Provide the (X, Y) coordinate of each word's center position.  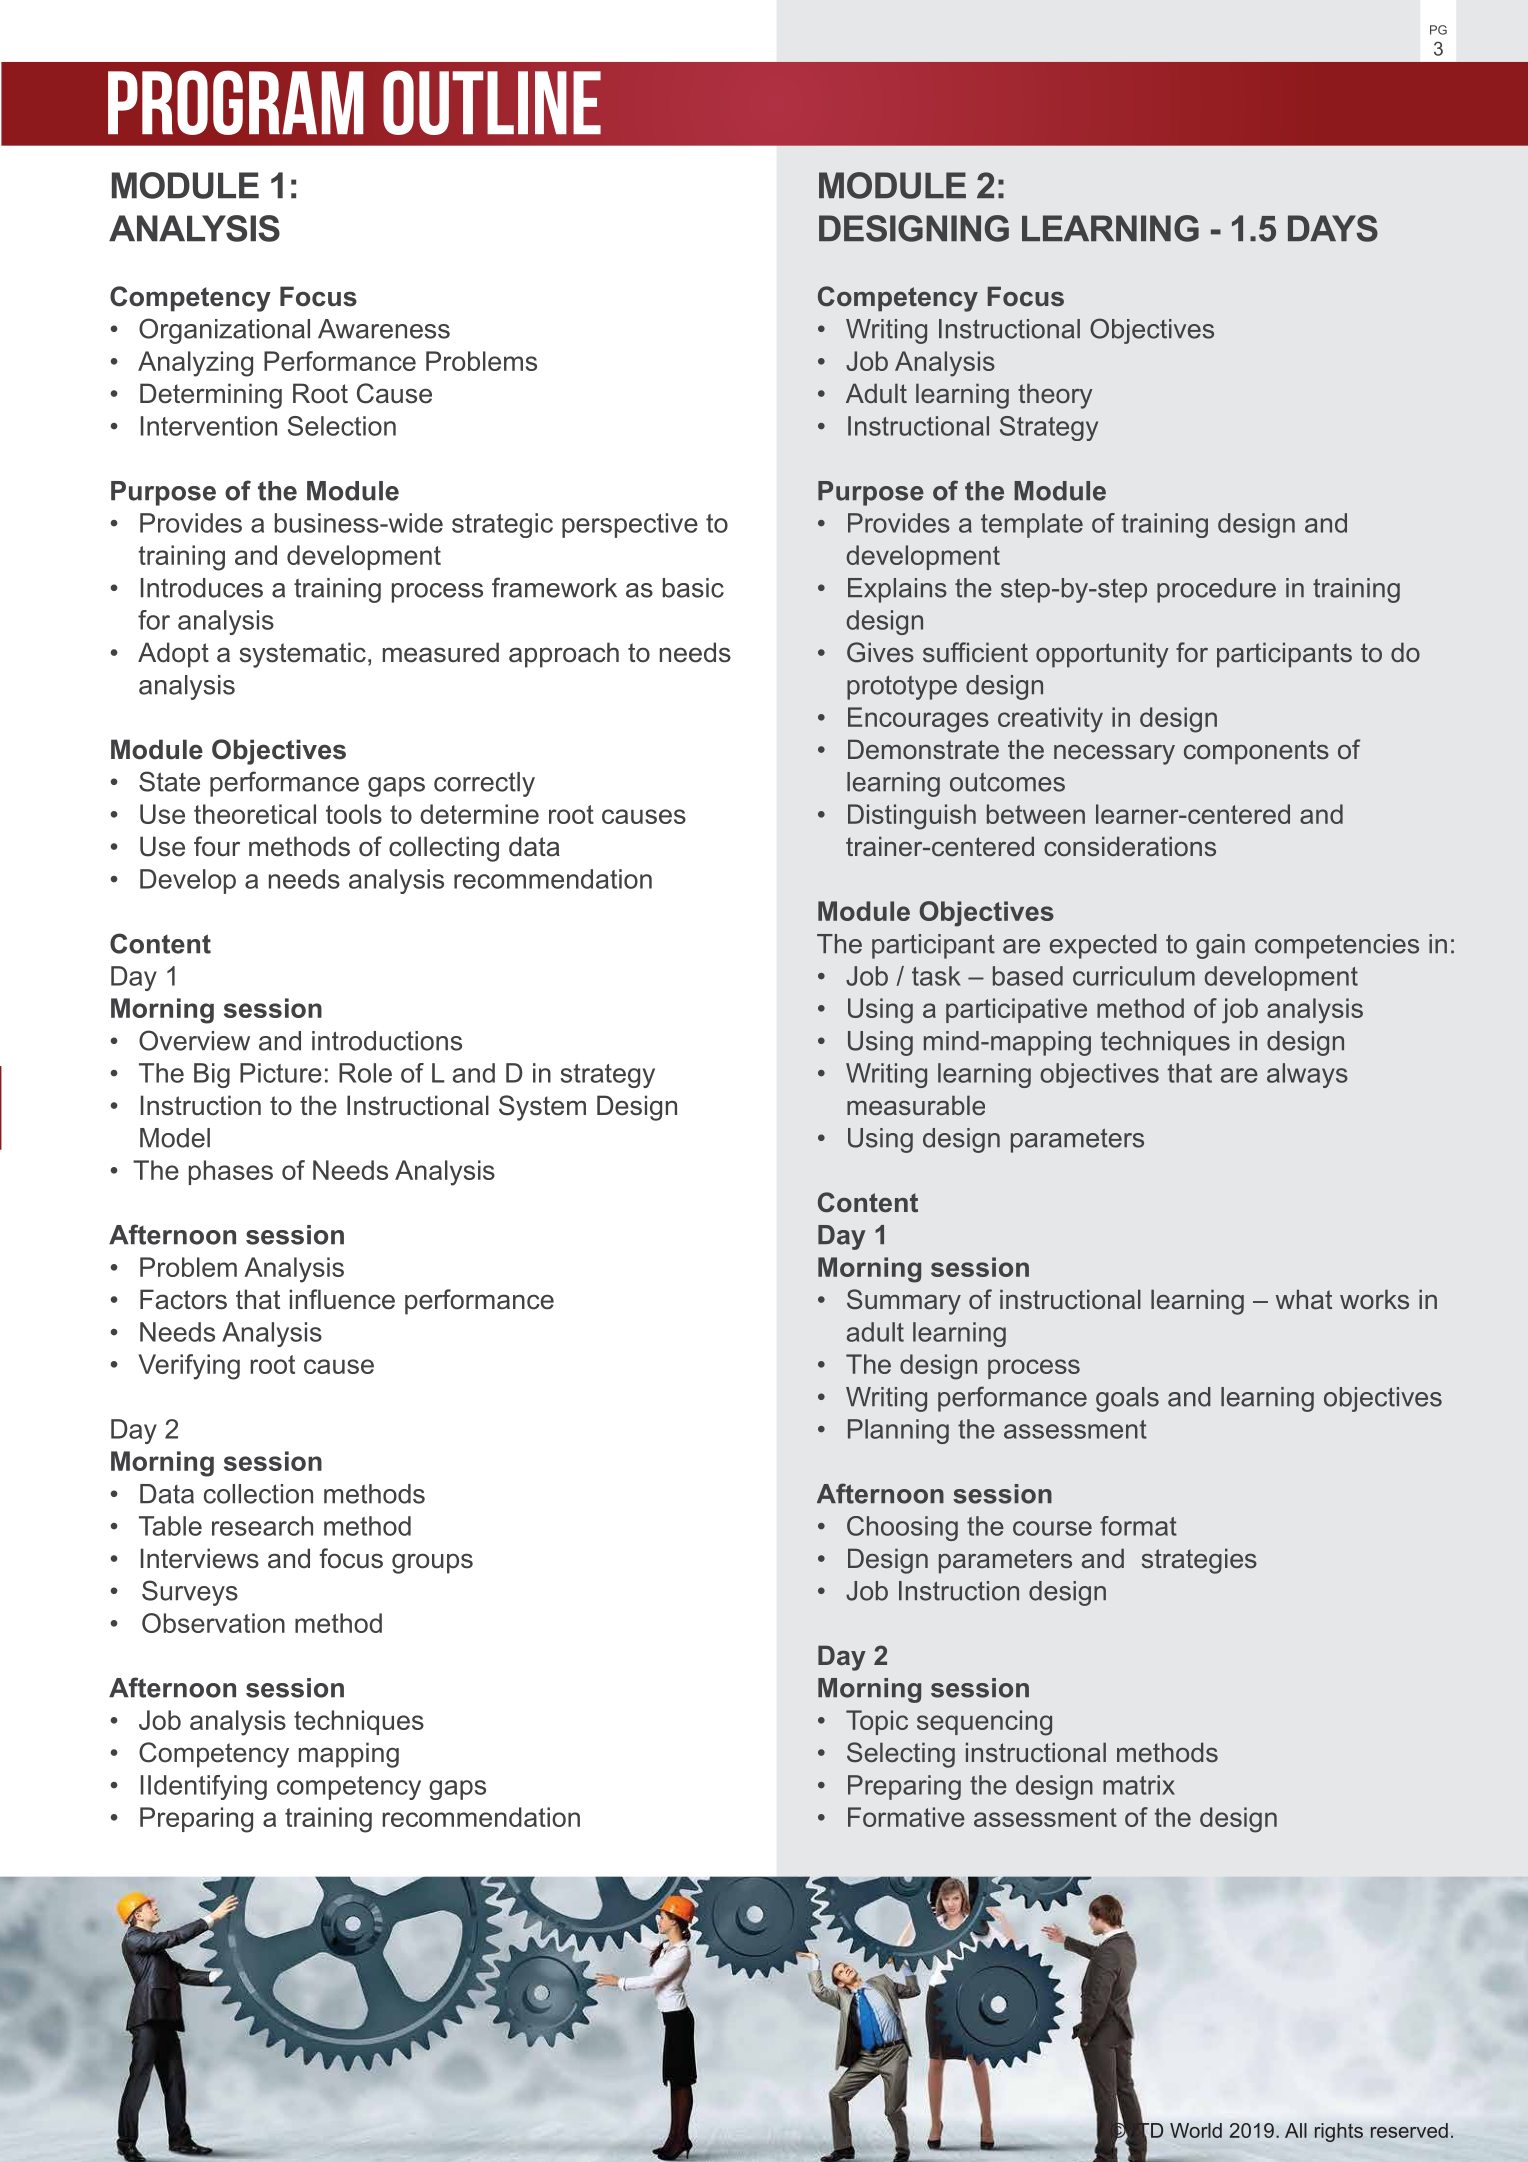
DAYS (1333, 228)
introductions (387, 1041)
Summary (904, 1302)
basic (693, 588)
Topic (877, 1722)
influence (342, 1299)
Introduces (202, 588)
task (936, 976)
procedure (1216, 590)
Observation (213, 1623)
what (1304, 1299)
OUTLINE (492, 102)
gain (1220, 946)
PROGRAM (236, 102)
